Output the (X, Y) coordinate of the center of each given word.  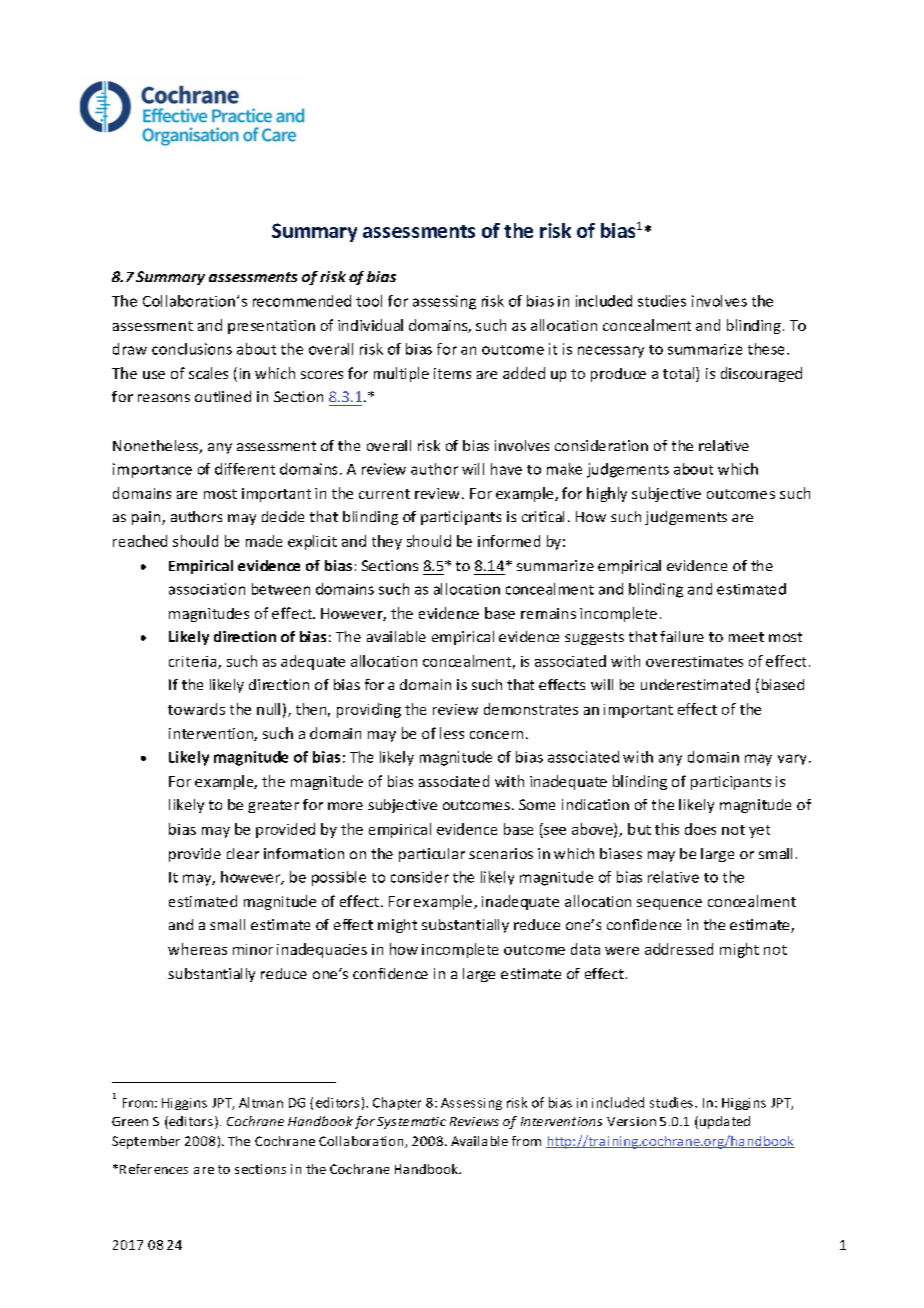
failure (682, 636)
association (207, 589)
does (700, 829)
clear (243, 853)
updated (723, 1122)
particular (432, 855)
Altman (261, 1102)
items (452, 373)
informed (509, 541)
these (766, 349)
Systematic (411, 1123)
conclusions (192, 349)
